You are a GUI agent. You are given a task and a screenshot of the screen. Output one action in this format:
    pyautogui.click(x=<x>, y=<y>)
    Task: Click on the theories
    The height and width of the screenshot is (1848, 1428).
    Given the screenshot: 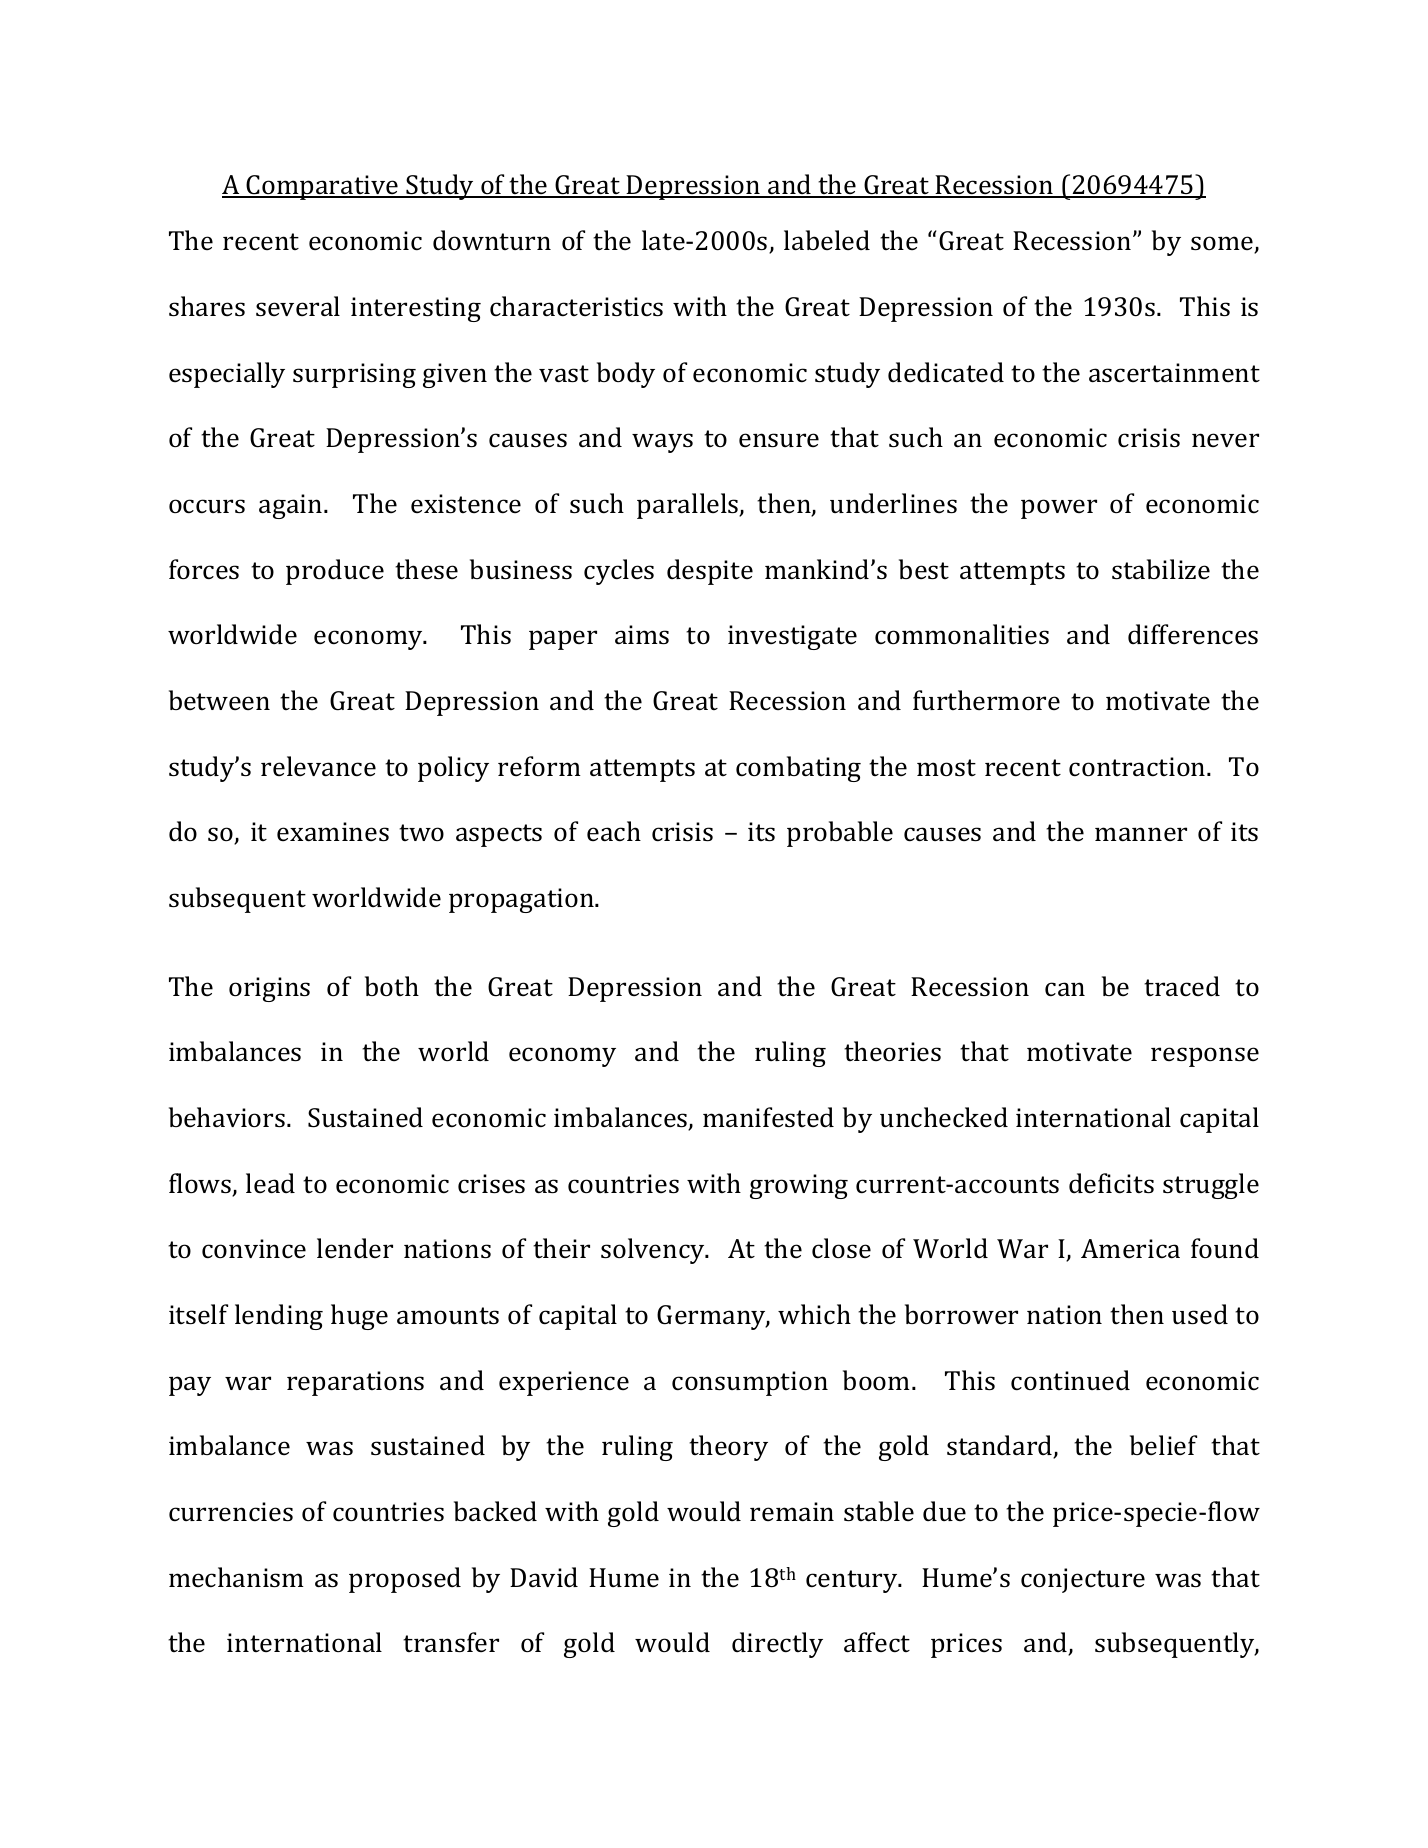 What is the action you would take?
    pyautogui.click(x=892, y=1051)
